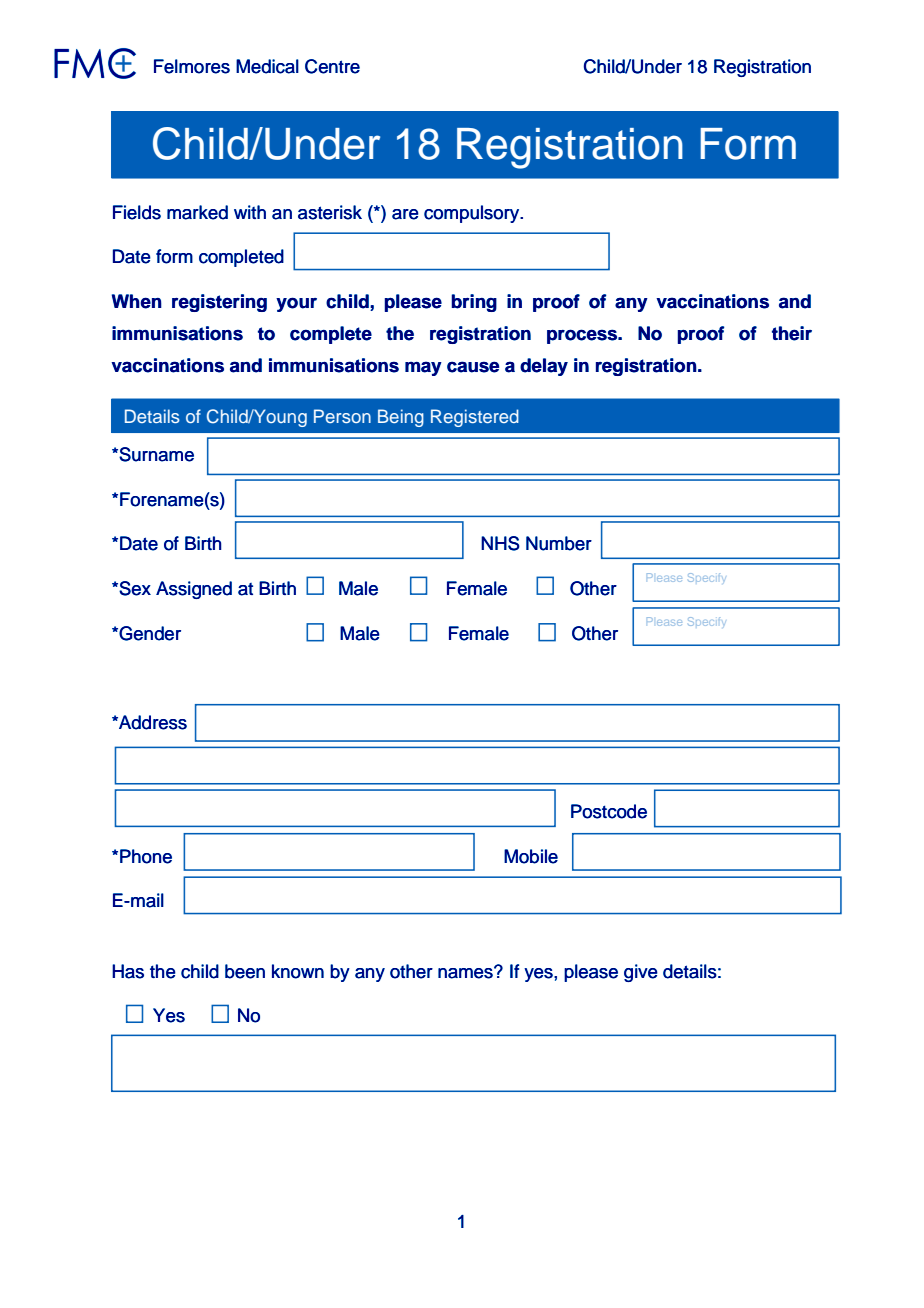  I want to click on Mobile, so click(531, 856).
